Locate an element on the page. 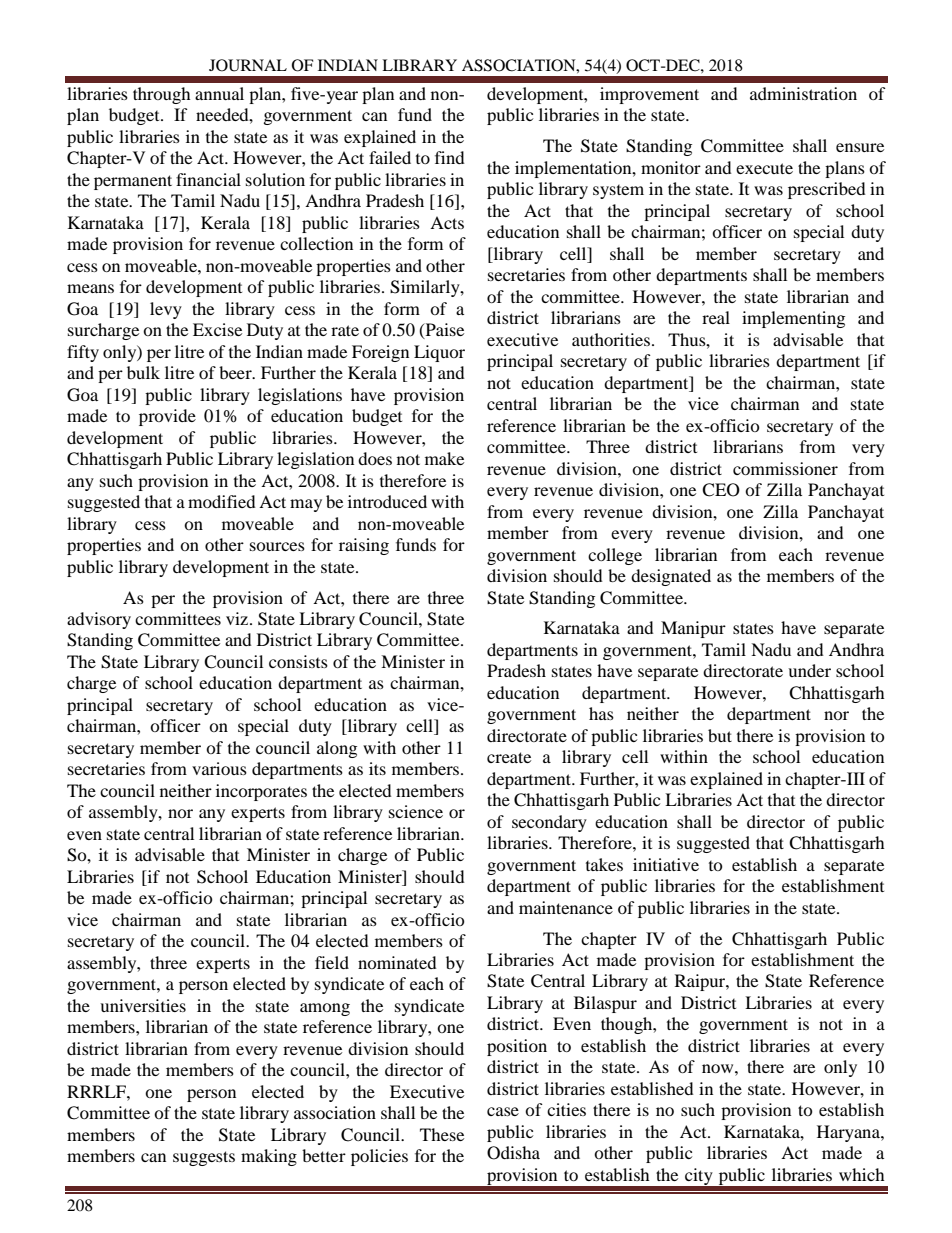  raising is located at coordinates (364, 546).
